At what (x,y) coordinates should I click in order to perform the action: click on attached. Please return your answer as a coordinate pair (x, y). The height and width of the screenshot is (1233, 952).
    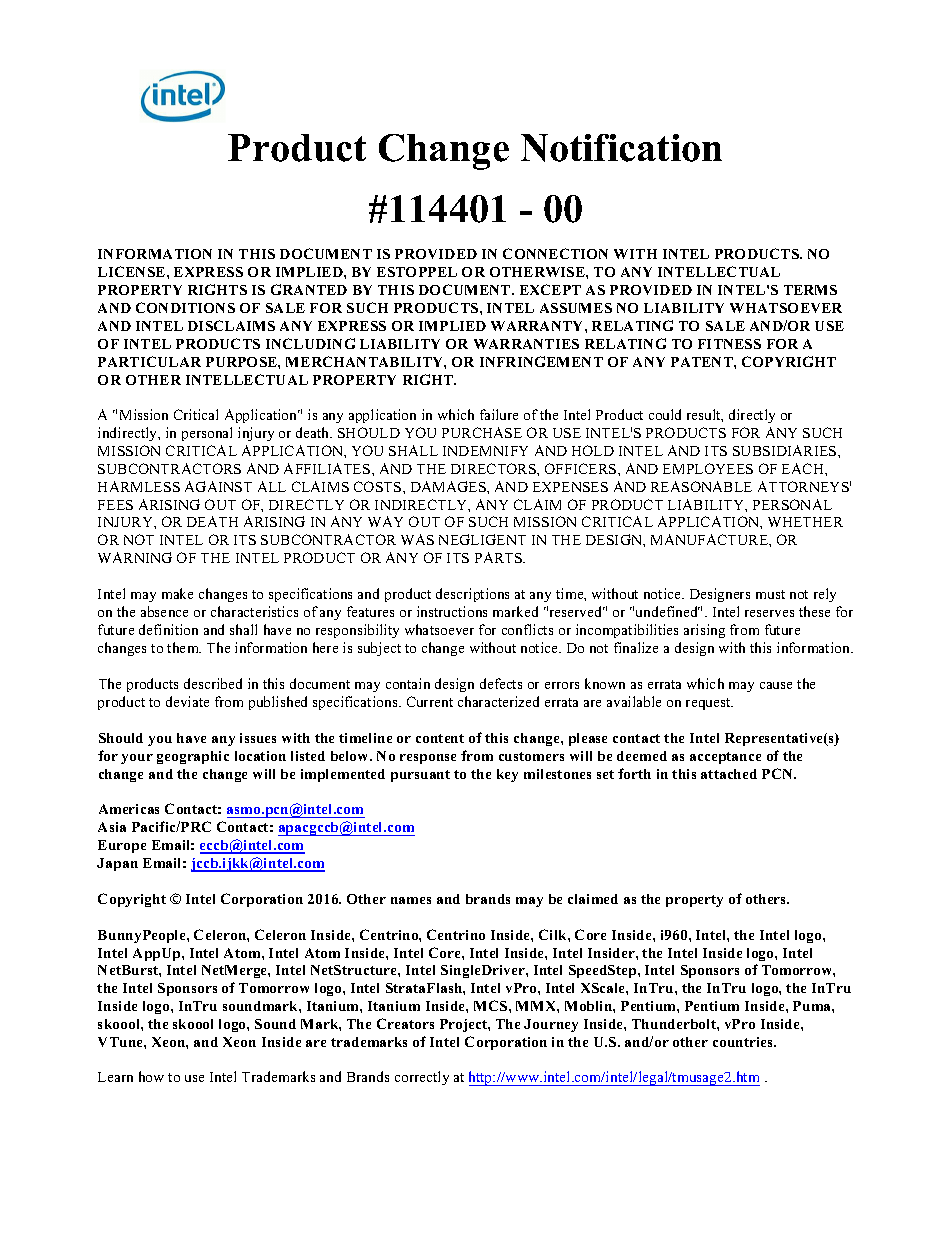
    Looking at the image, I should click on (729, 774).
